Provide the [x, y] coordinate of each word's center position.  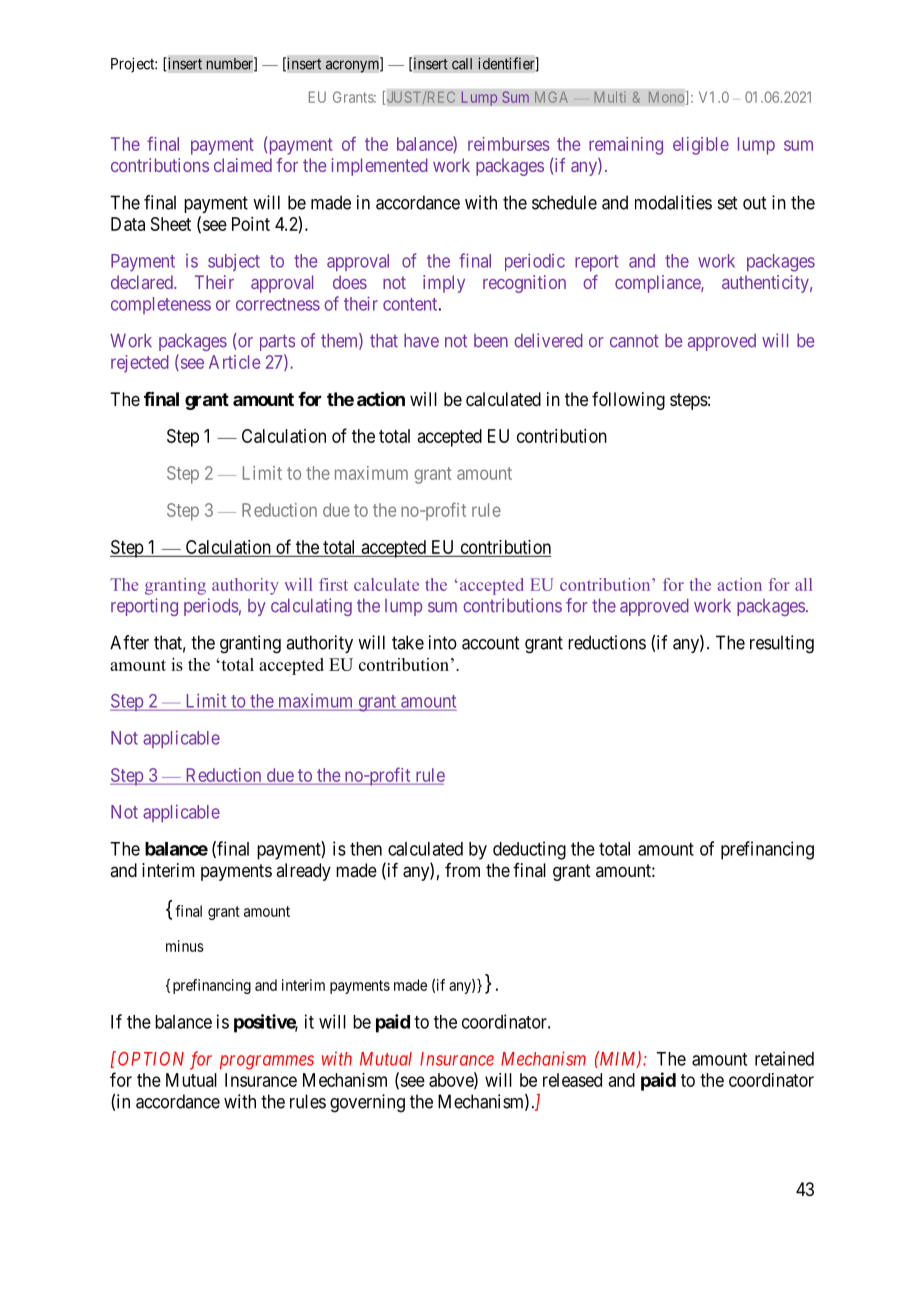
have [421, 341]
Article [234, 362]
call [462, 64]
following [628, 401]
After [129, 642]
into [443, 642]
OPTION [151, 1059]
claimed [243, 165]
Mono [666, 97]
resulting [782, 644]
